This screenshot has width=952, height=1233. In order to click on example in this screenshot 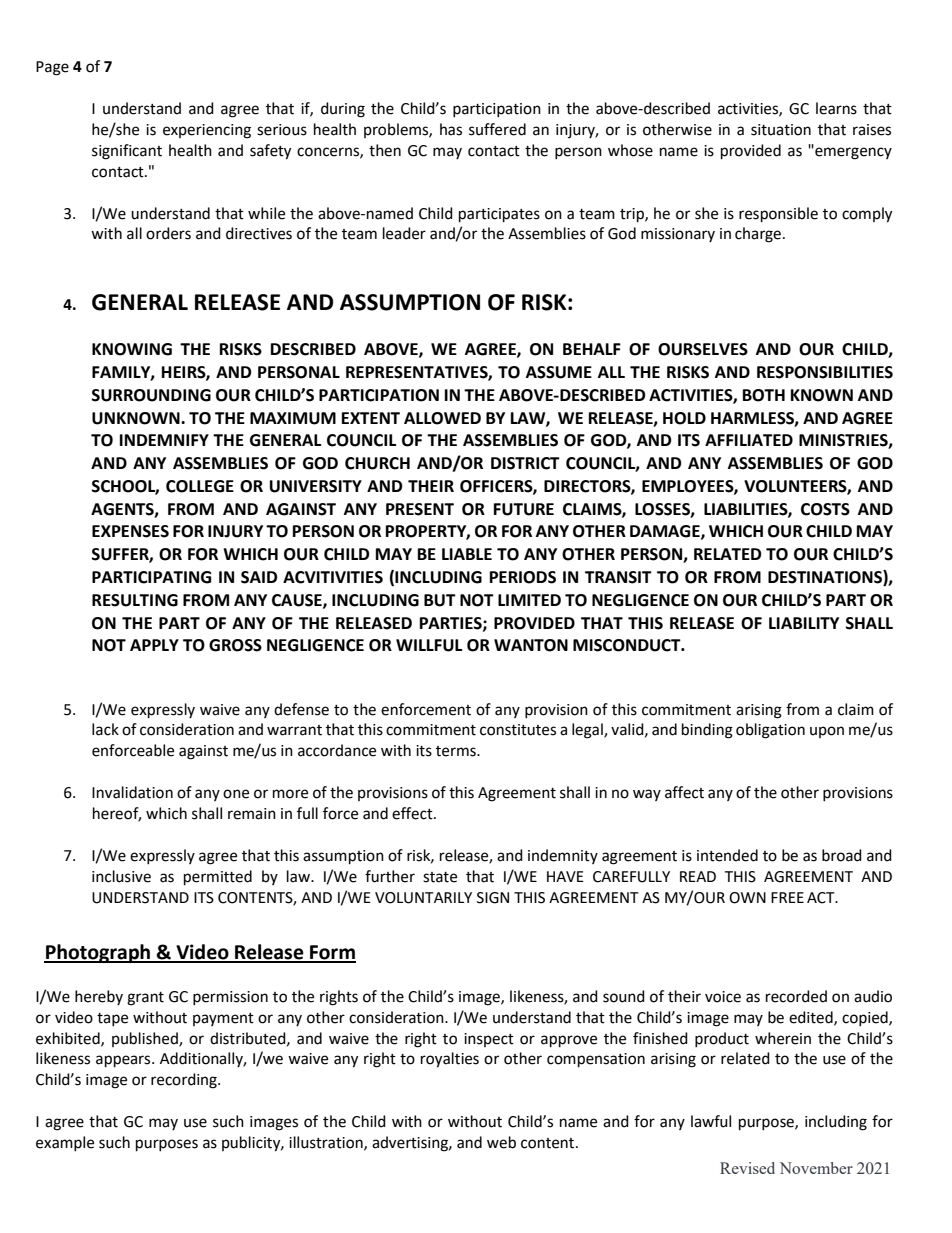, I will do `click(65, 1143)`.
